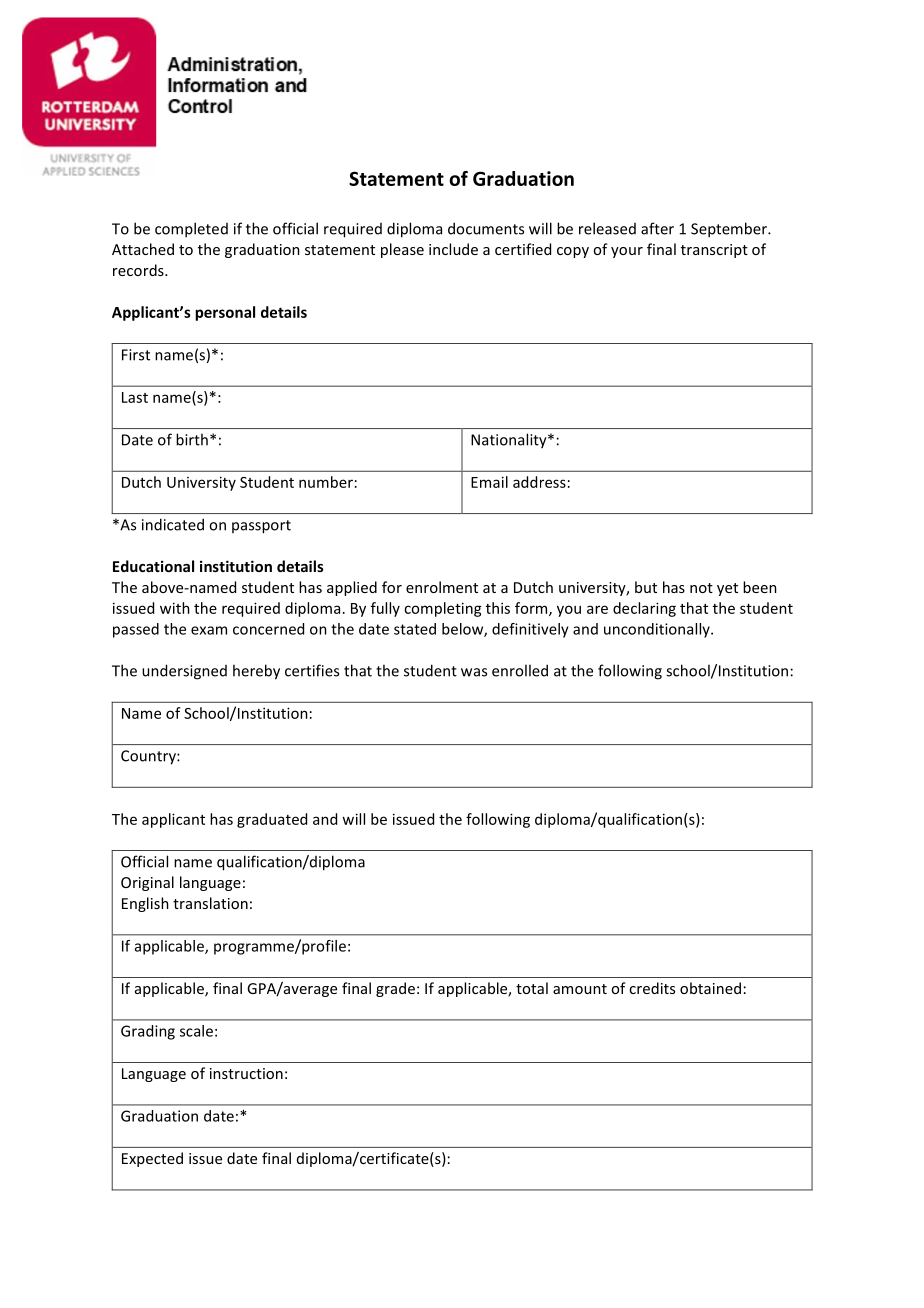 The image size is (924, 1308). Describe the element at coordinates (184, 672) in the page. I see `undersigned` at that location.
